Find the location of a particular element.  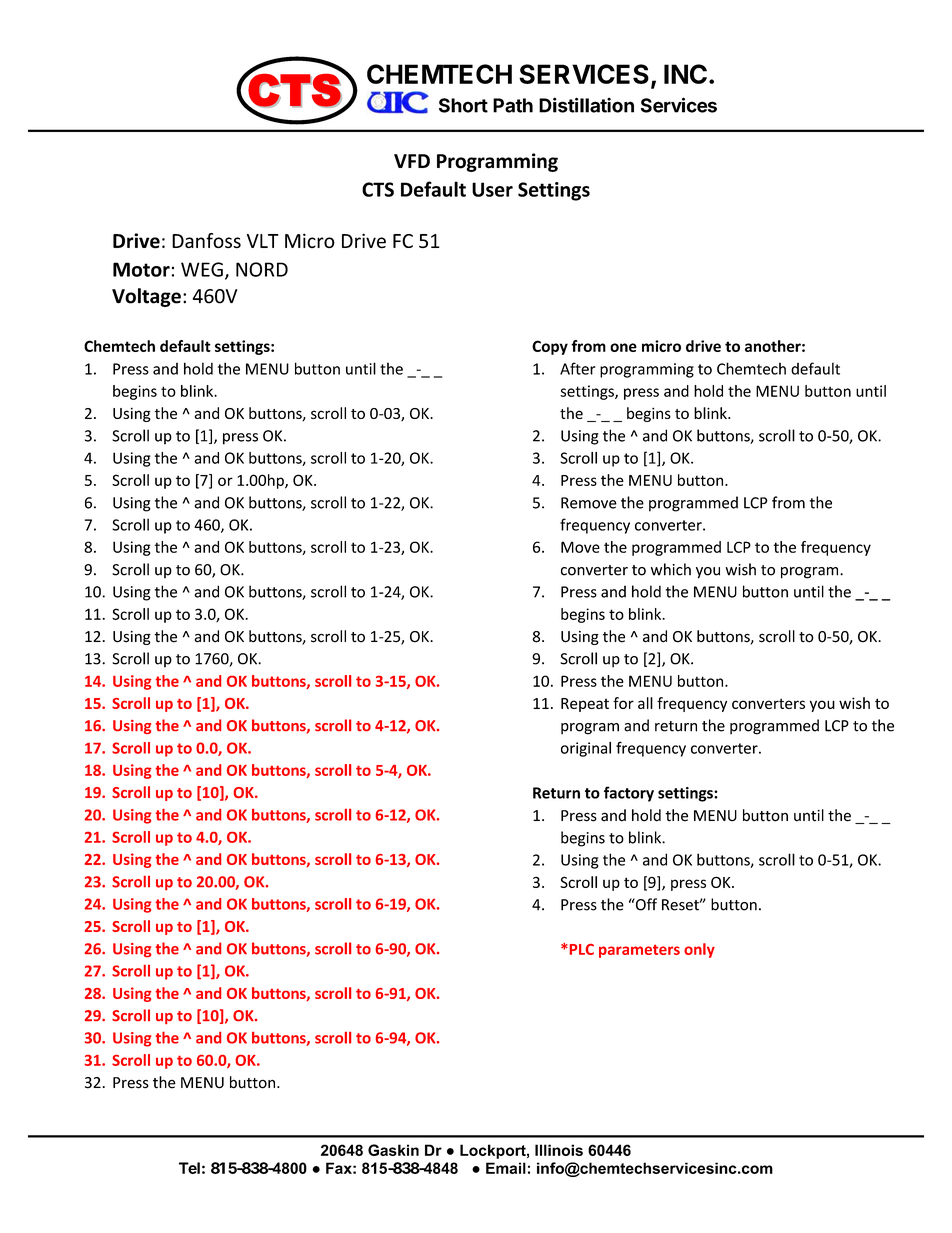

parameters is located at coordinates (639, 951).
